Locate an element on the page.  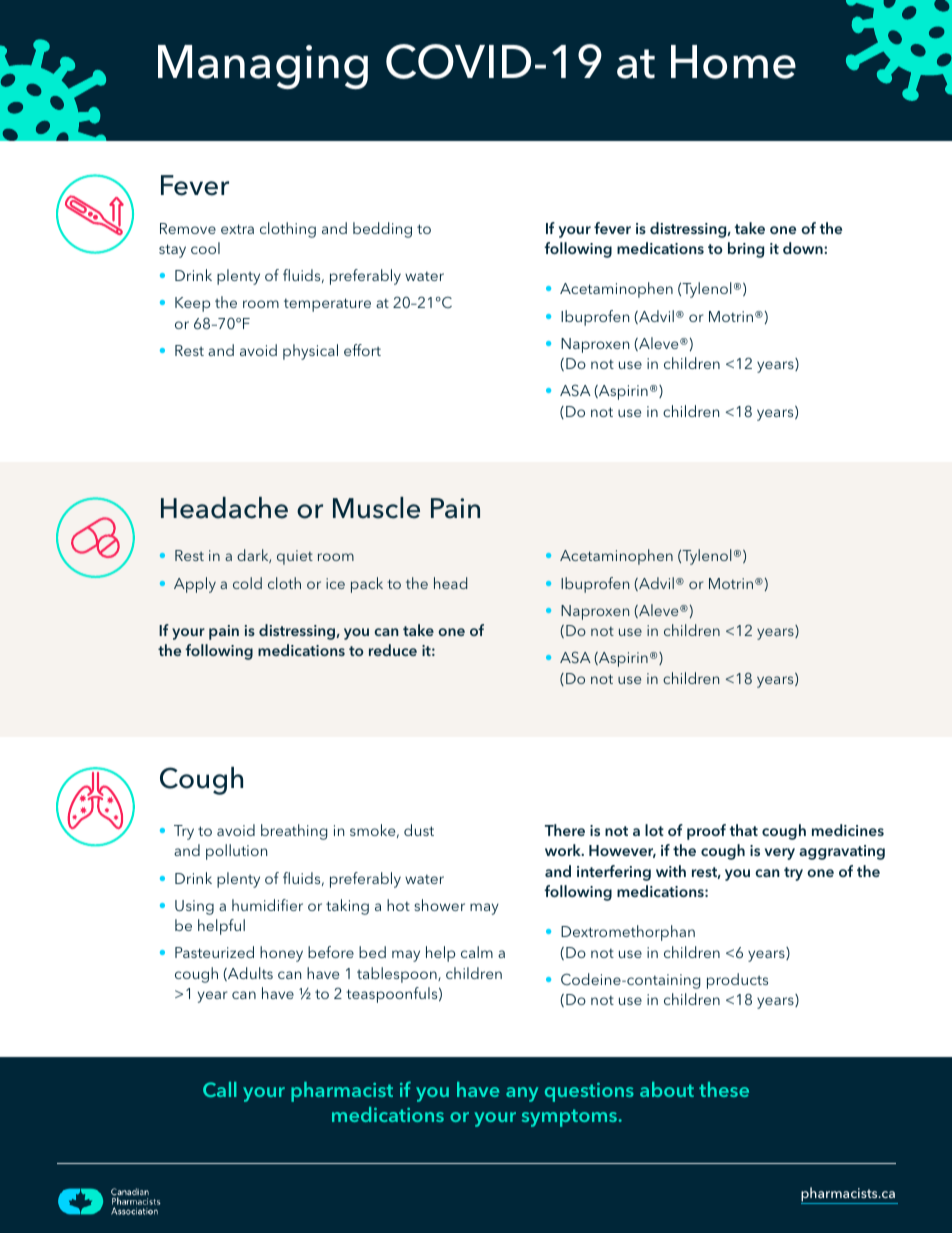
Home is located at coordinates (733, 62).
